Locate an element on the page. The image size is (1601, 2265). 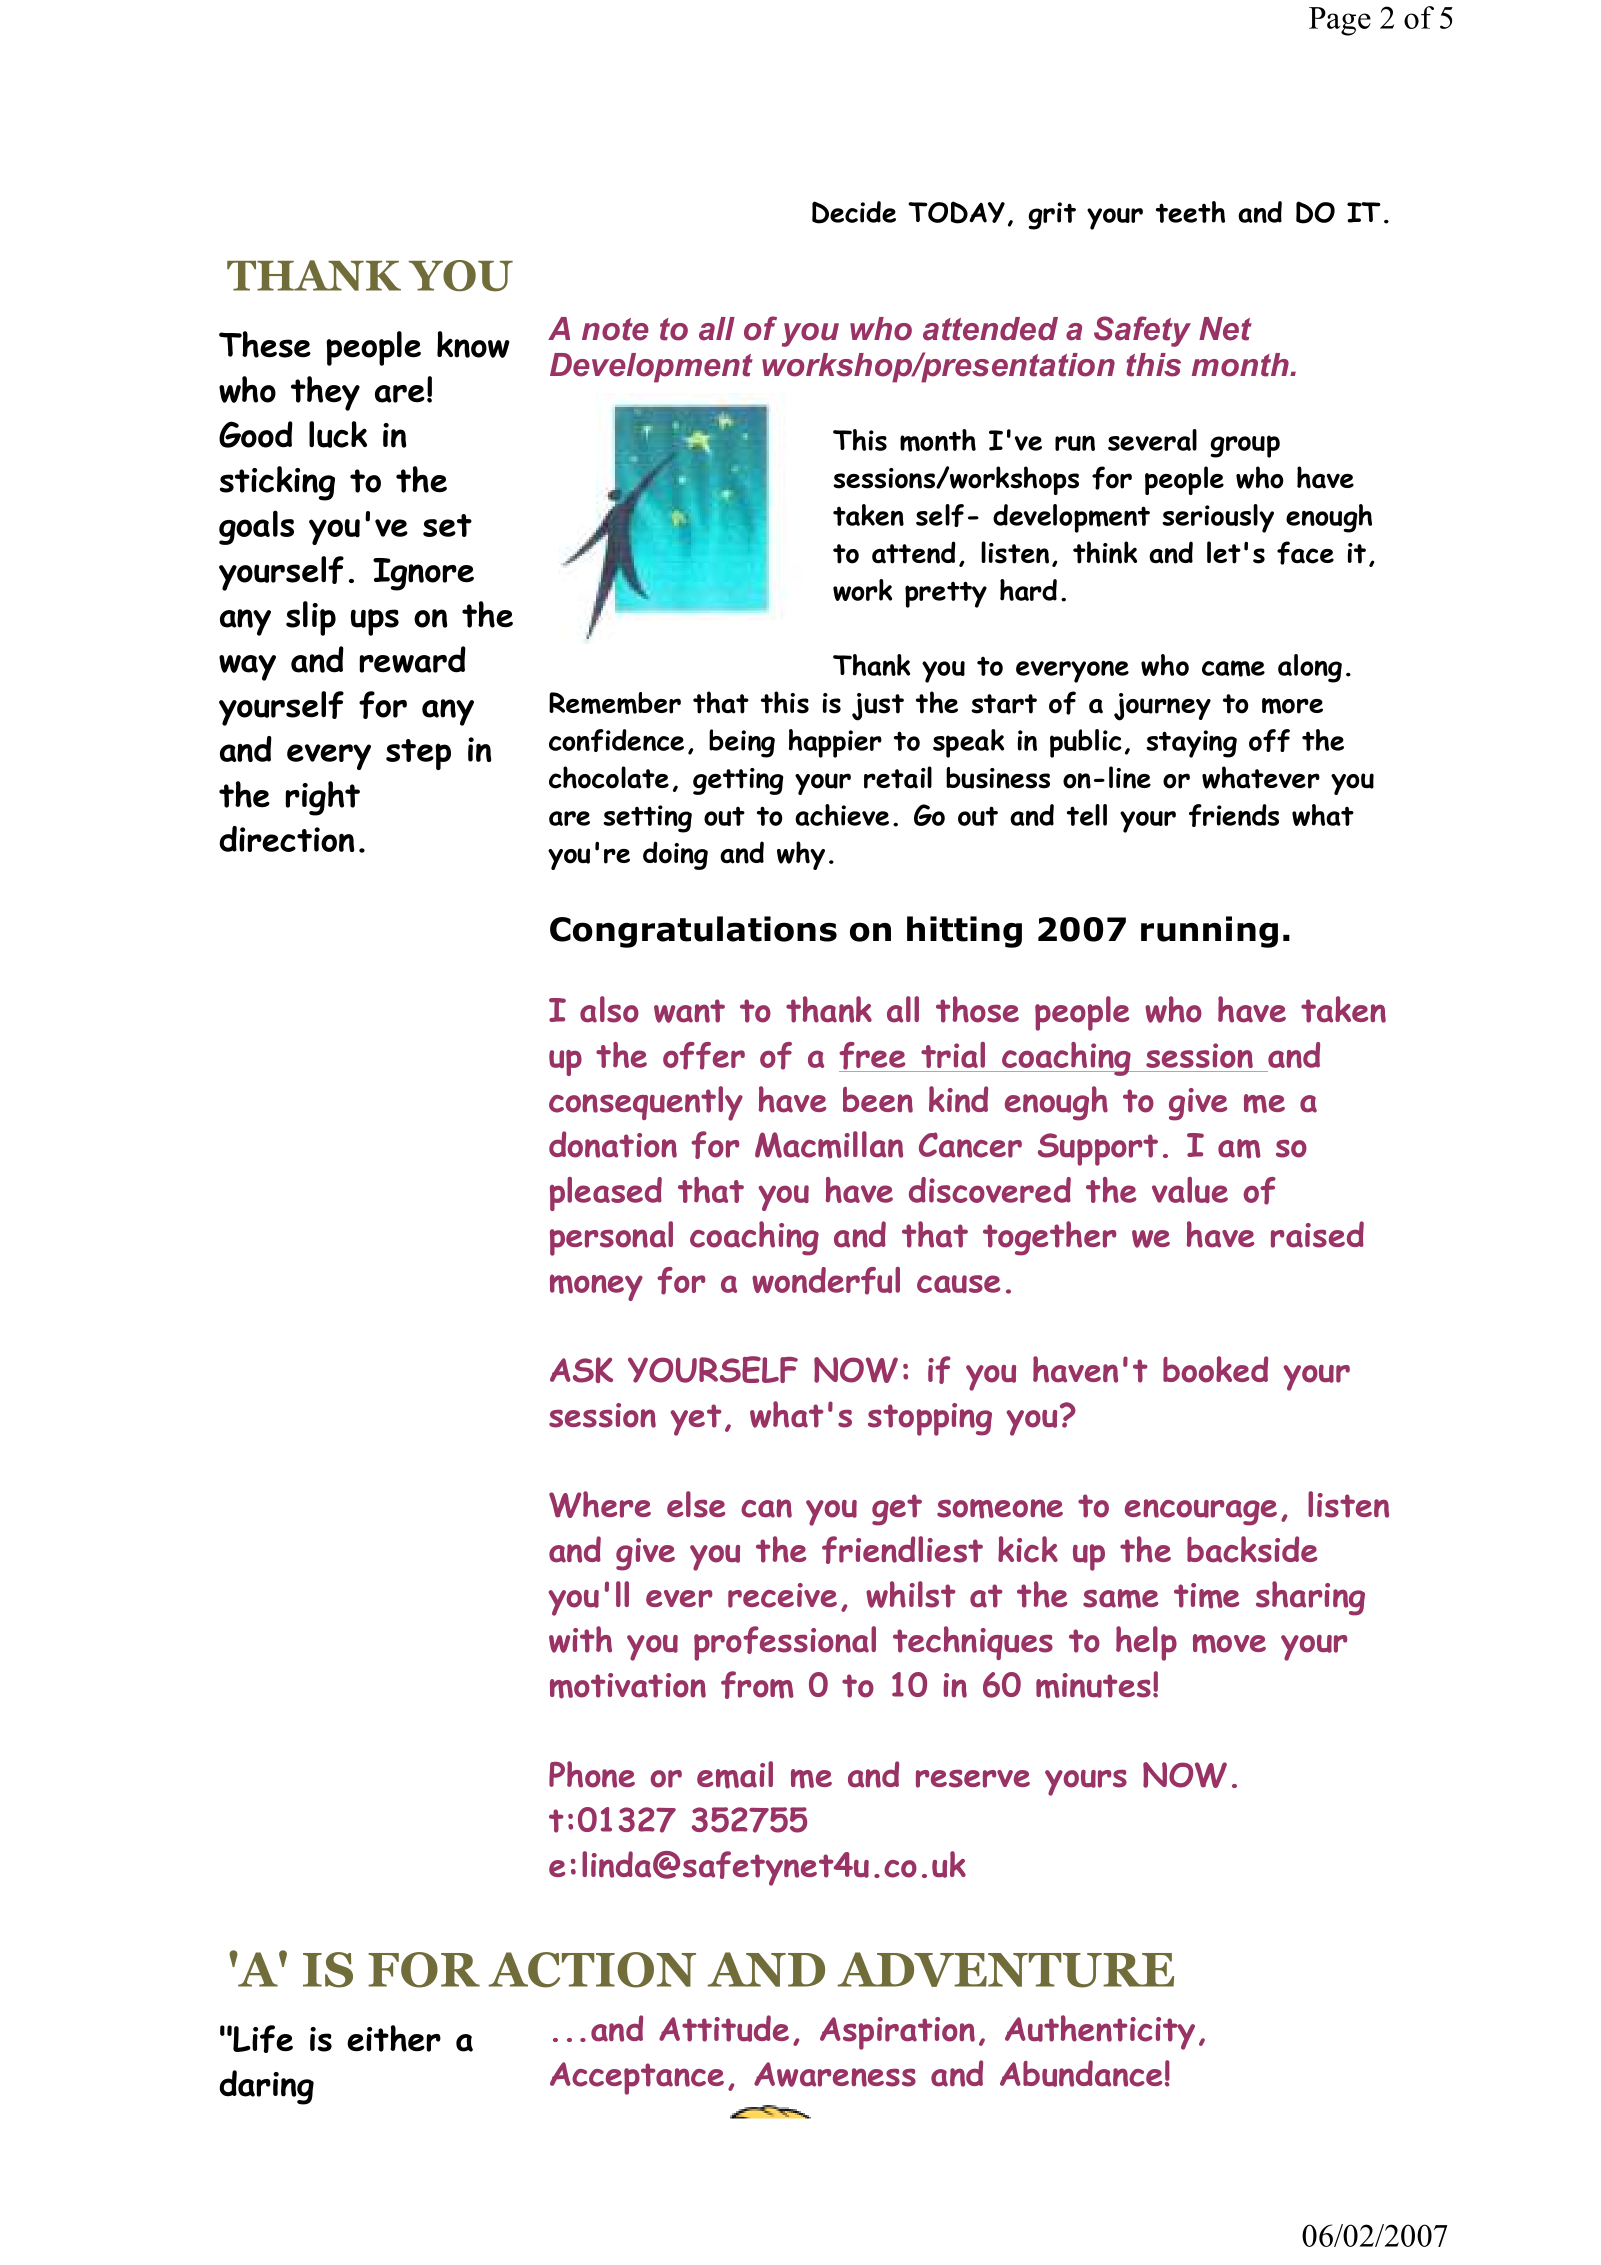
Decide is located at coordinates (854, 212).
